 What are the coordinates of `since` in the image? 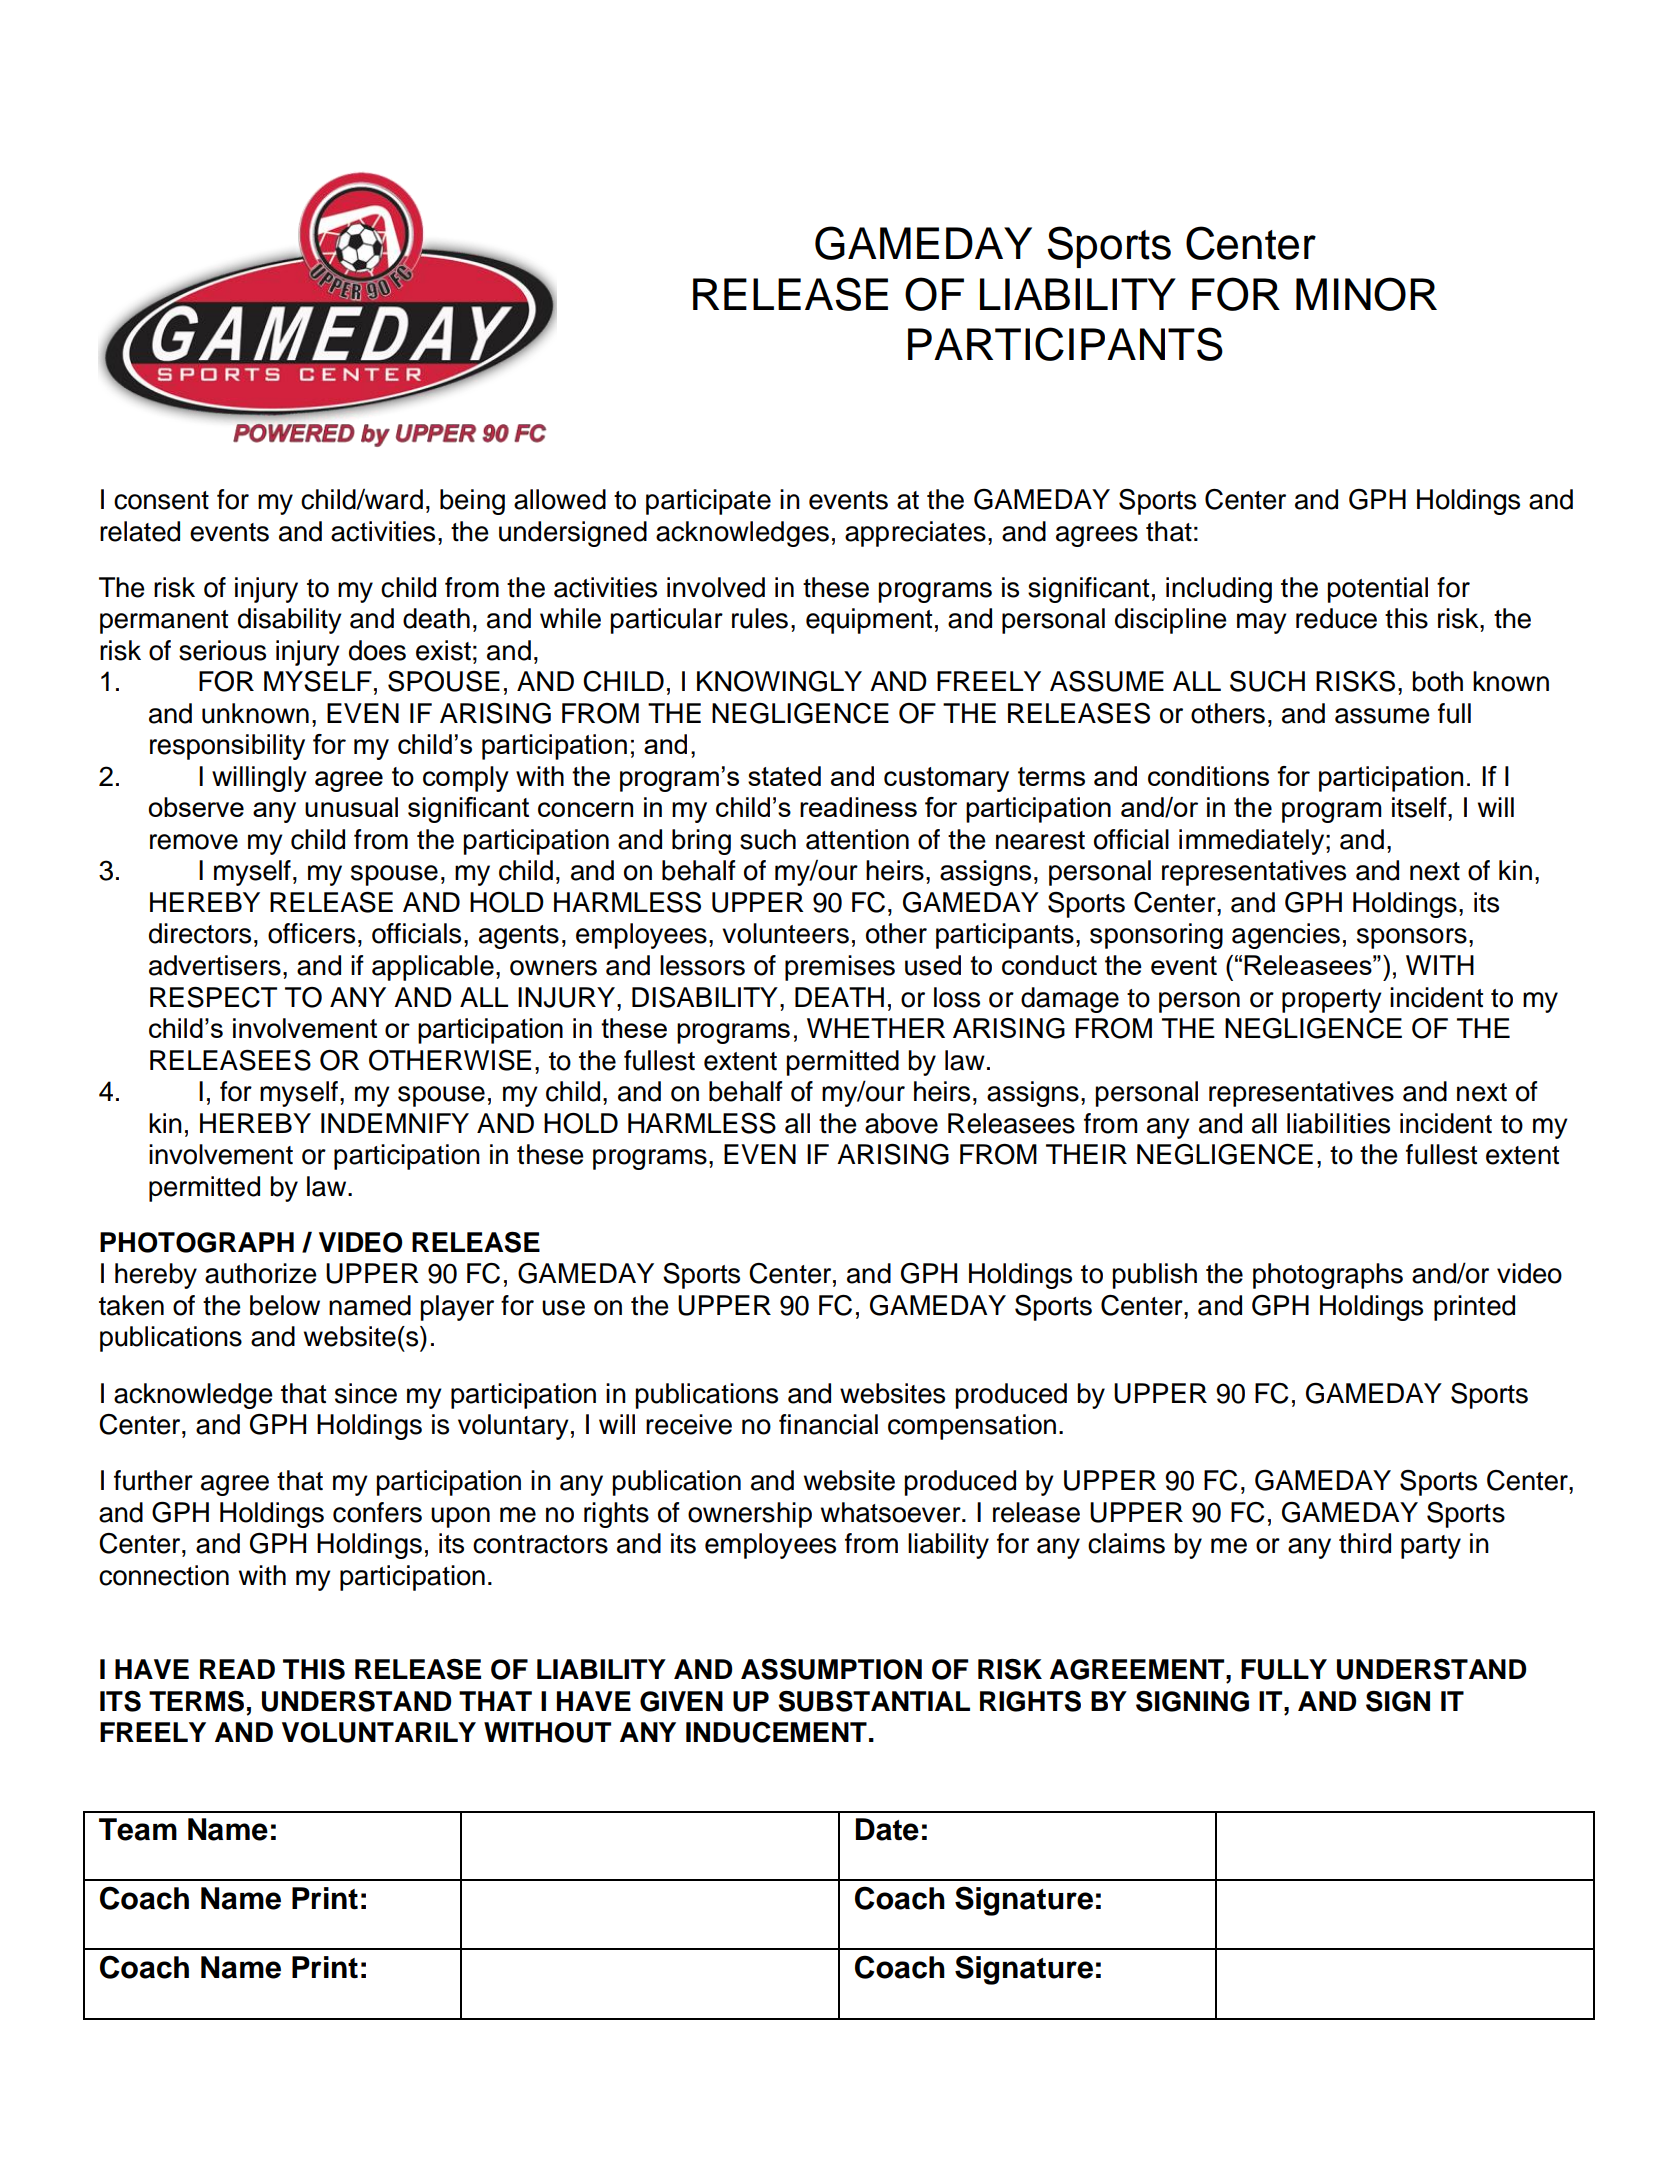 It's located at (366, 1393).
